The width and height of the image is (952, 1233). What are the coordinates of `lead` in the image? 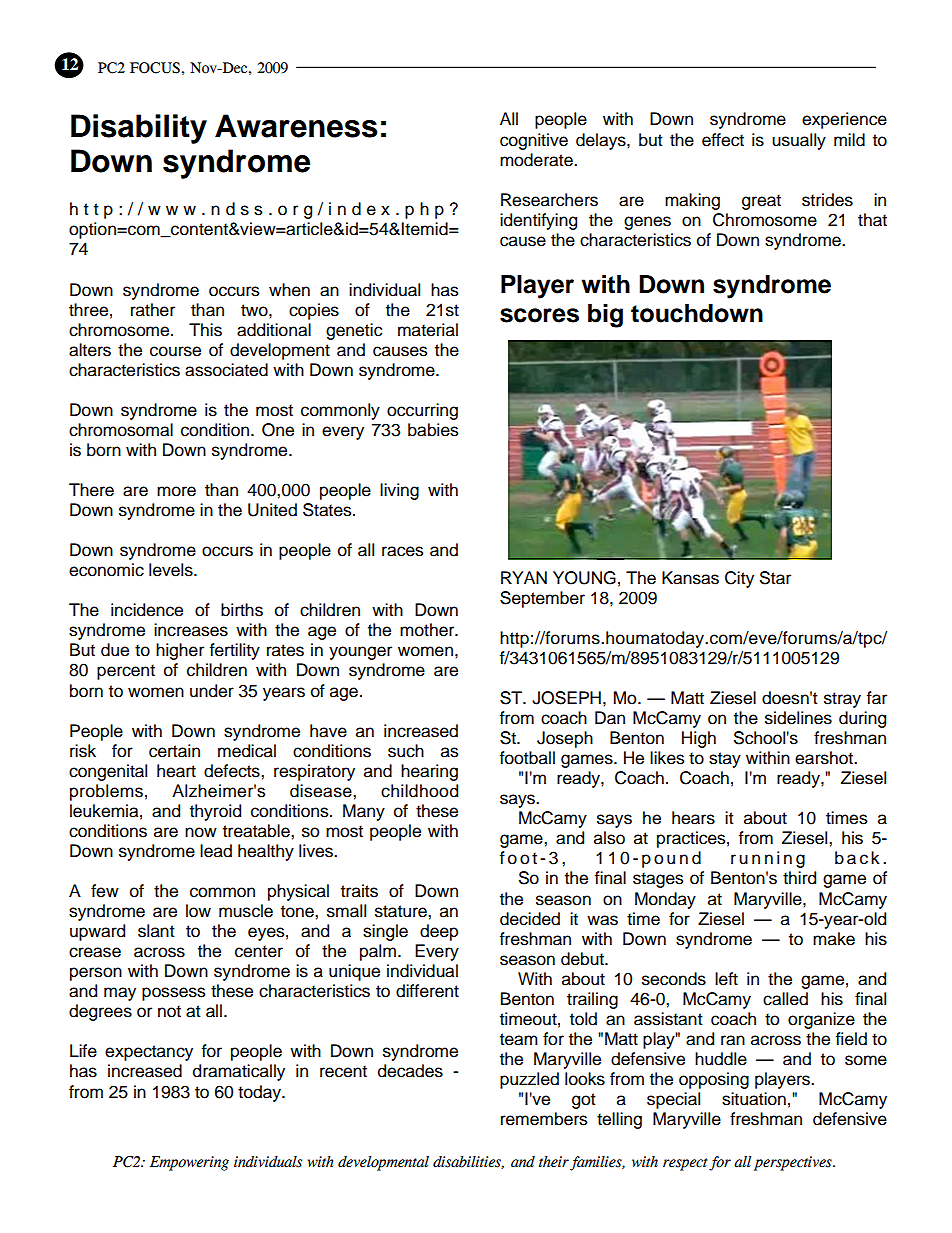 It's located at (216, 851).
